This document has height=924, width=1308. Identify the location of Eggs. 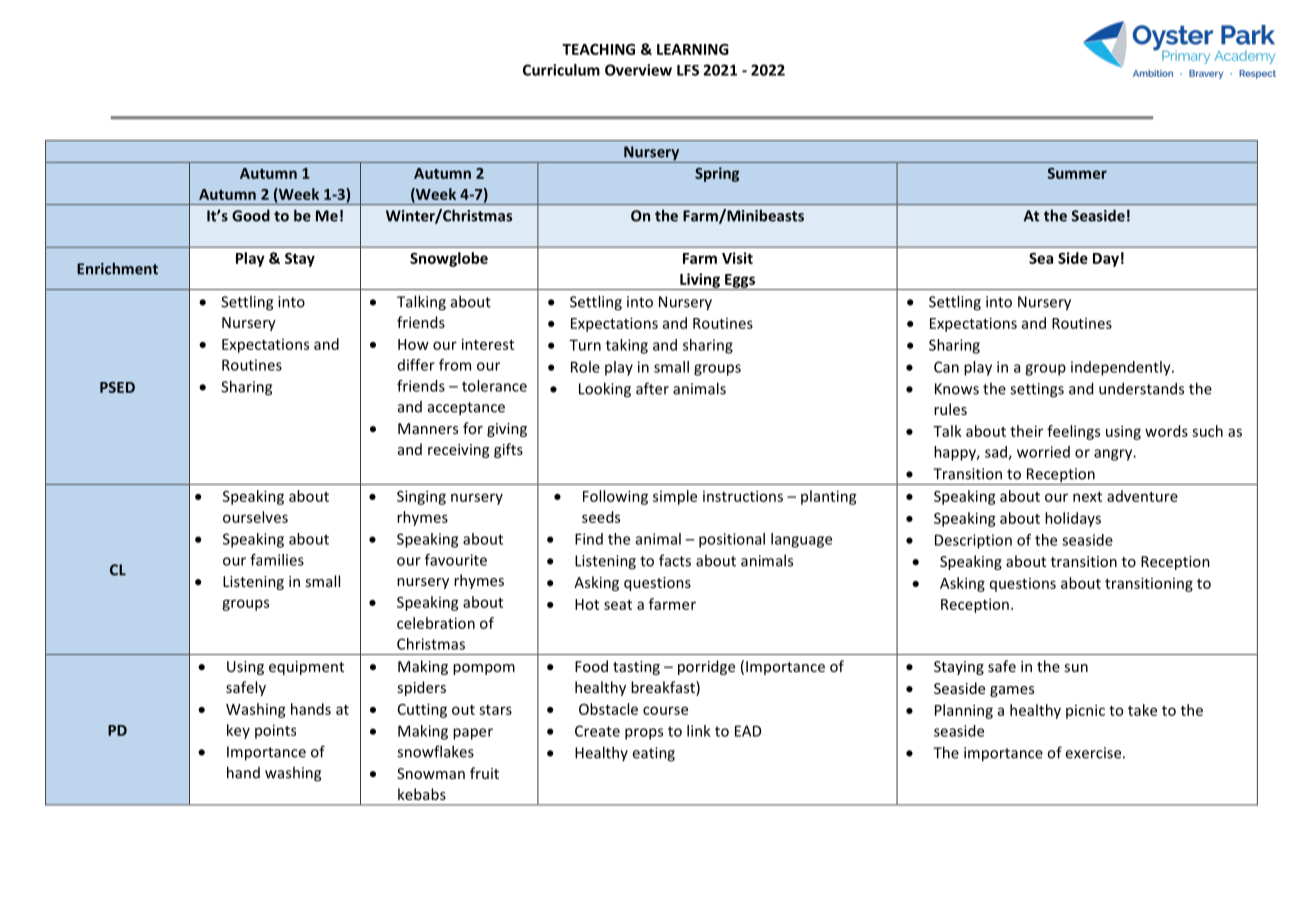
(740, 282).
